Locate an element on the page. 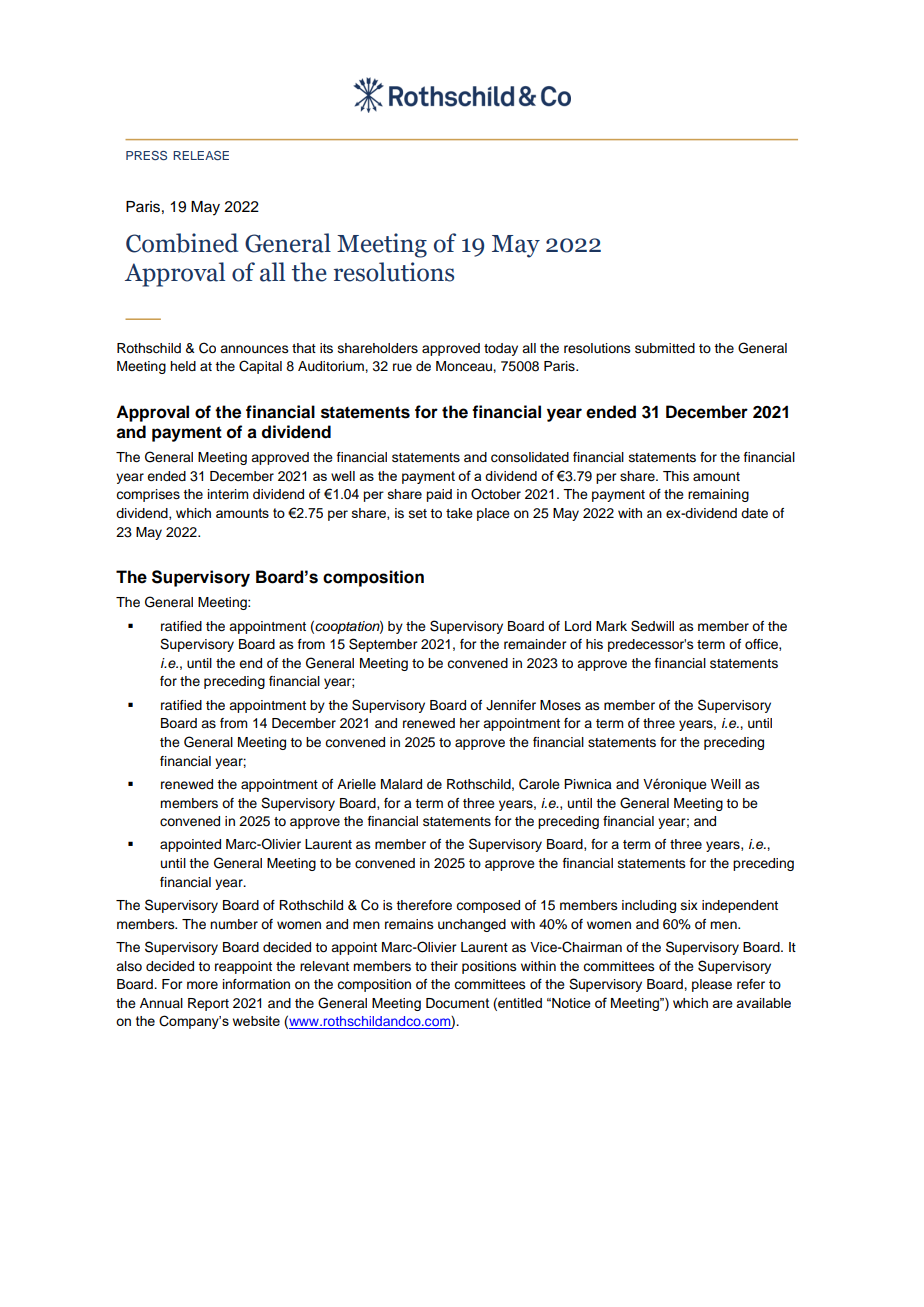 The width and height of the document is (924, 1307). interim is located at coordinates (228, 494).
